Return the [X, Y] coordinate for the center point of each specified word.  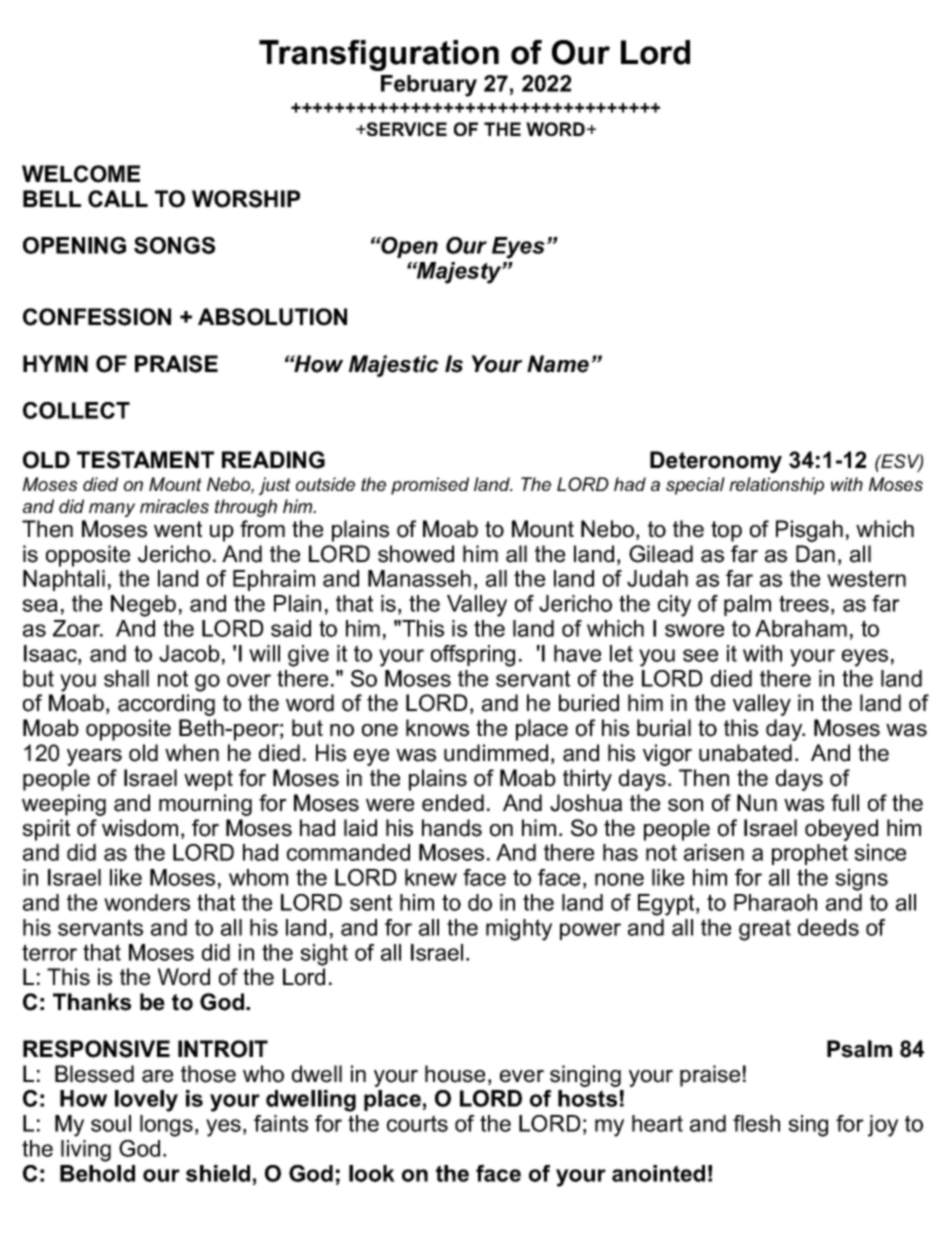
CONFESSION [97, 317]
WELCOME [81, 174]
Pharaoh [775, 902]
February [429, 86]
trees [804, 603]
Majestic [394, 366]
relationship [776, 486]
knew [431, 877]
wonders [147, 902]
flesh [756, 1123]
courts [417, 1123]
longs [166, 1126]
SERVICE [405, 129]
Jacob [189, 653]
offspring [473, 656]
